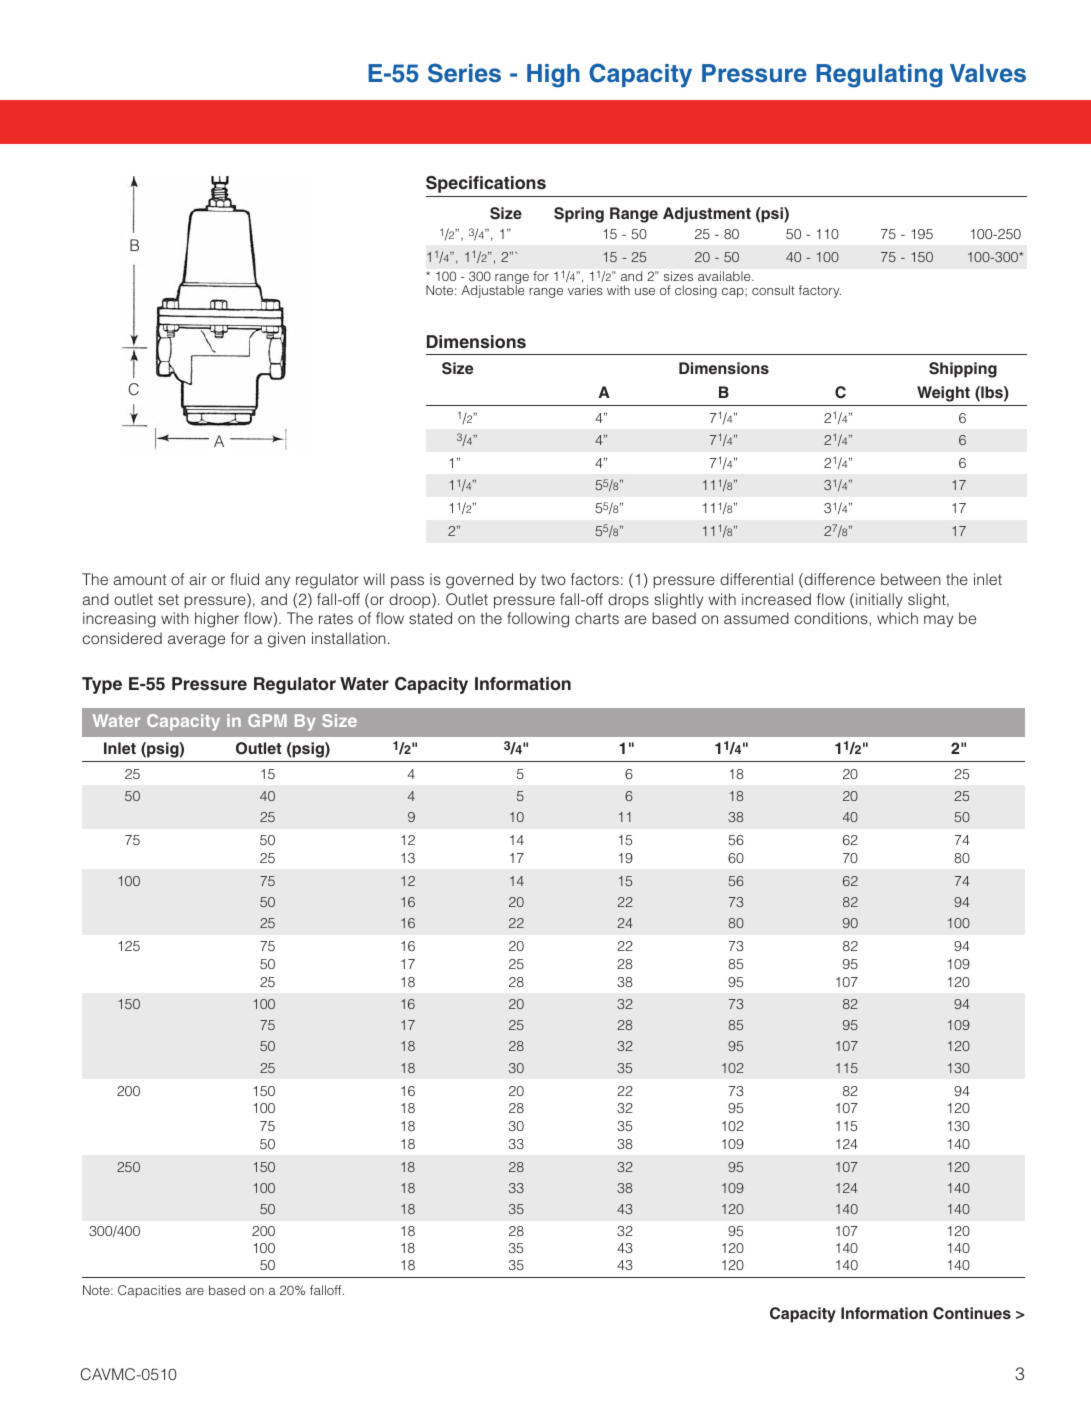  What do you see at coordinates (486, 184) in the document?
I see `Specifications` at bounding box center [486, 184].
